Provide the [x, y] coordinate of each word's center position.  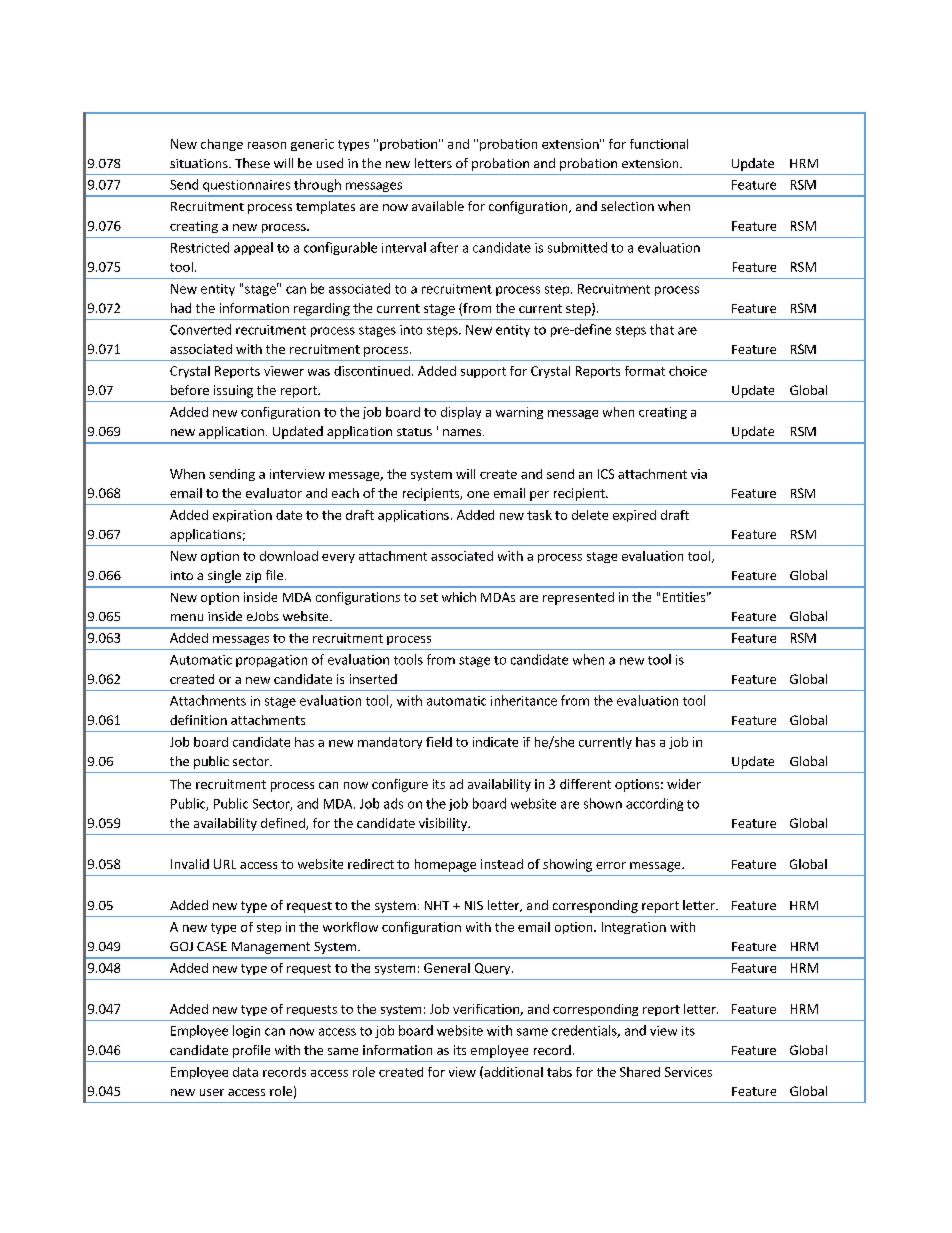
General [447, 968]
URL [225, 864]
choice [688, 371]
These [252, 163]
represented [578, 598]
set [429, 597]
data [245, 1072]
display [461, 413]
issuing [233, 391]
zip [253, 577]
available [438, 206]
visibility [444, 824]
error [611, 865]
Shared [640, 1072]
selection [627, 206]
